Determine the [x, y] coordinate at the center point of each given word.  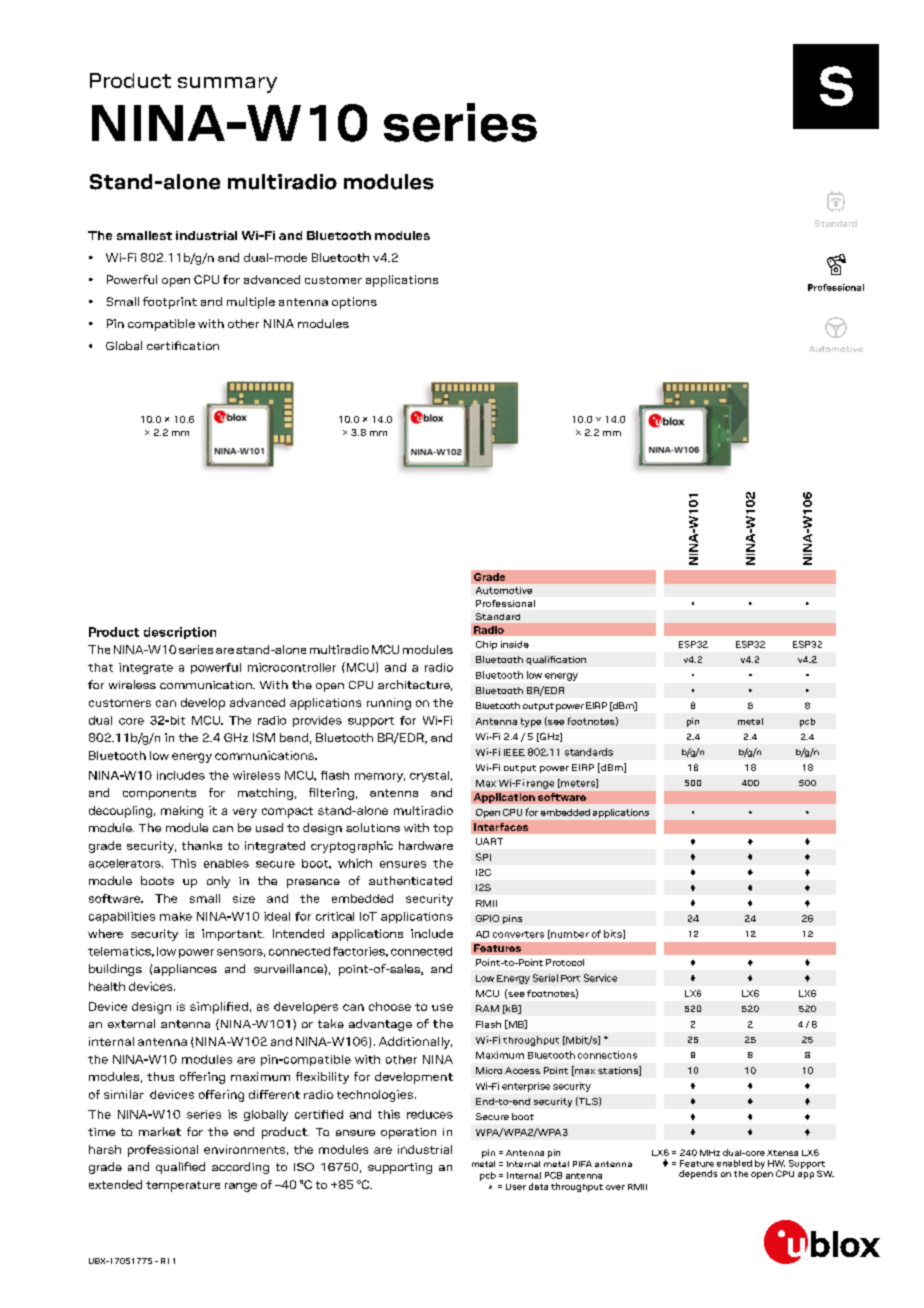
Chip [486, 645]
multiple [251, 303]
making [182, 812]
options [354, 303]
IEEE [514, 752]
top [443, 829]
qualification [556, 660]
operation [408, 1133]
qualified [180, 1168]
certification [183, 345]
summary [227, 85]
